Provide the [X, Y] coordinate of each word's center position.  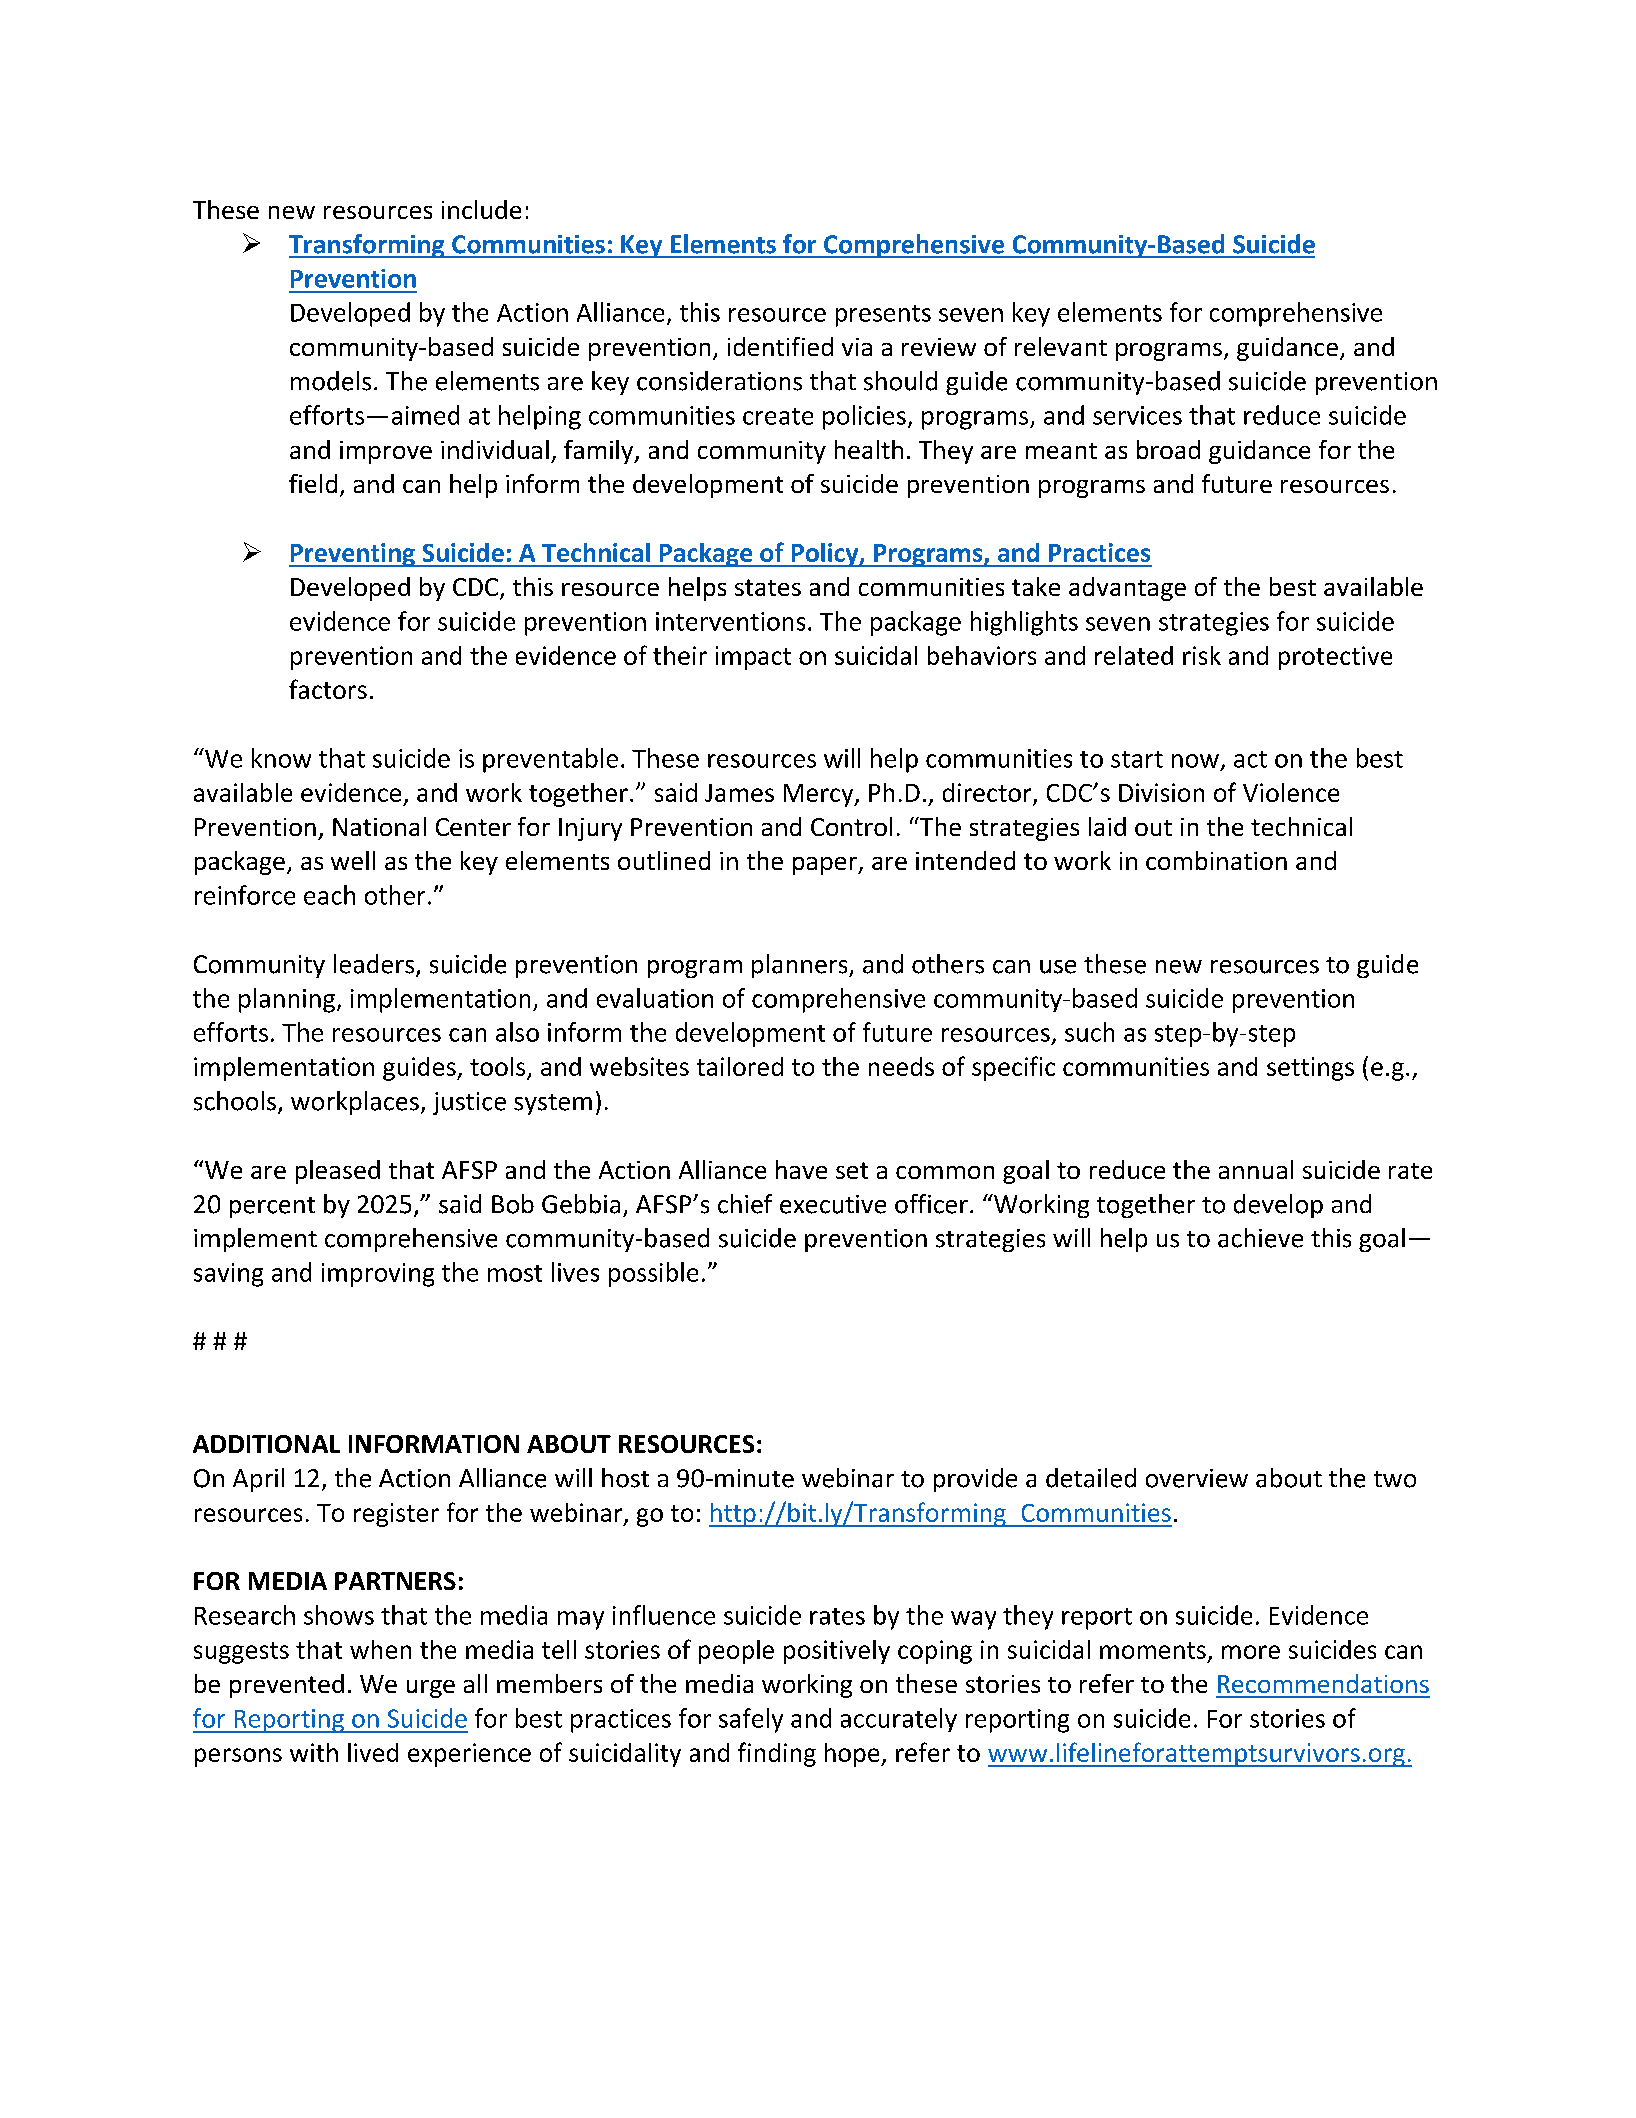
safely [751, 1720]
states [768, 587]
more [1251, 1652]
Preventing [353, 555]
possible [653, 1274]
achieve [1260, 1238]
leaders [375, 965]
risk [1202, 655]
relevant [1061, 346]
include [481, 209]
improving [378, 1275]
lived [373, 1752]
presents [883, 316]
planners [801, 966]
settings [1310, 1069]
